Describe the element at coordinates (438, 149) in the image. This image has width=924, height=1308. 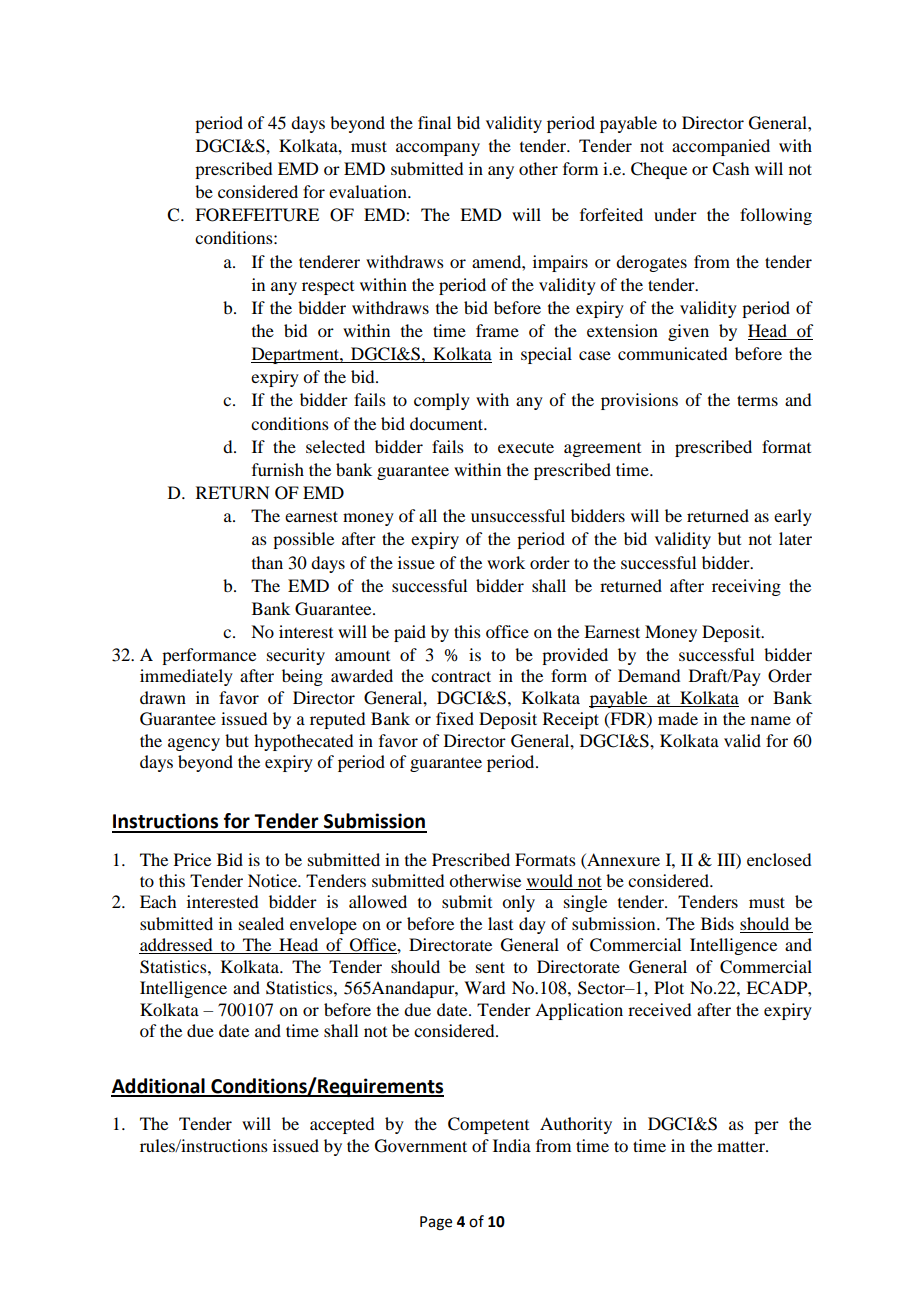
I see `accompany` at that location.
